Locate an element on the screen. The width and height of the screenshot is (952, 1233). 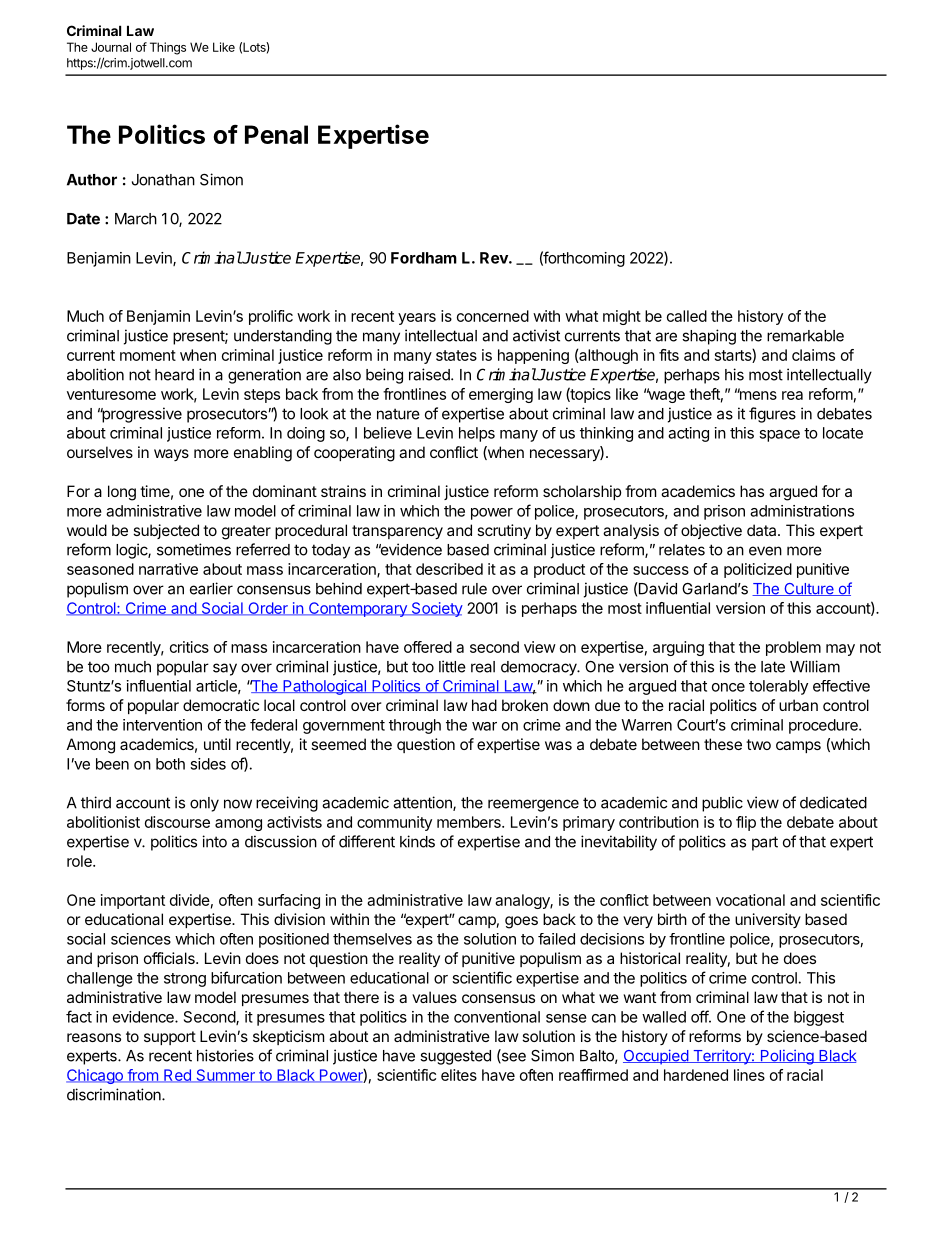
described is located at coordinates (449, 569).
